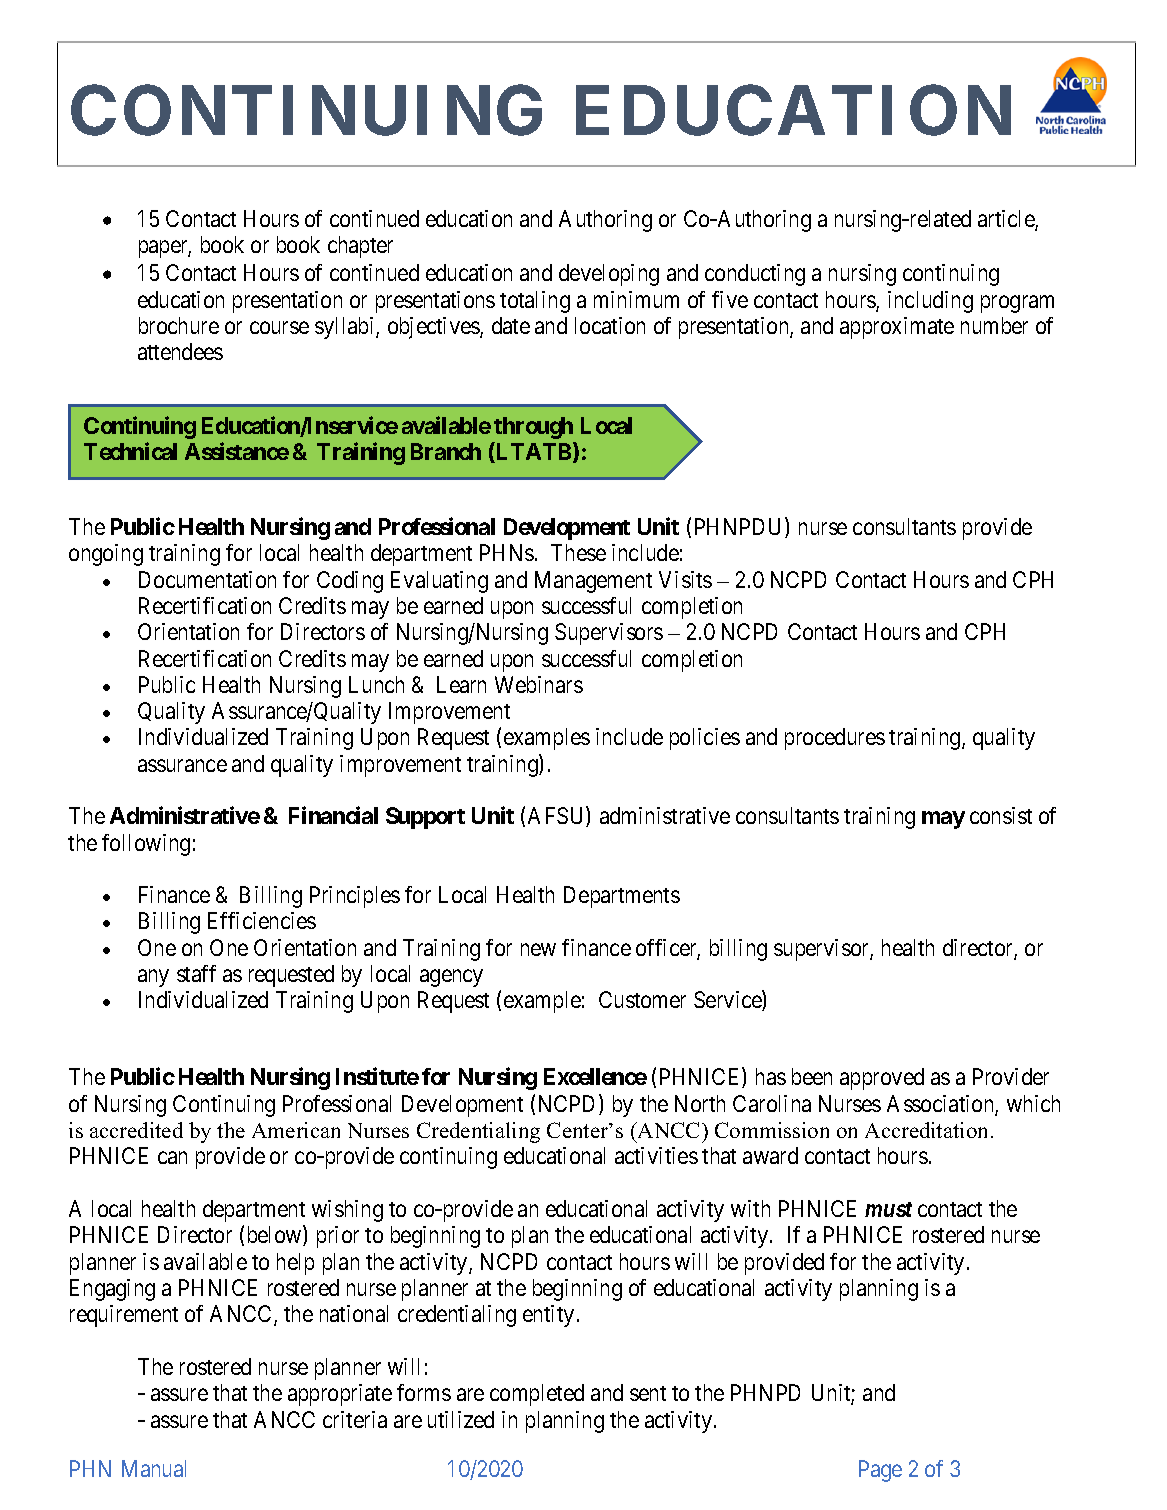 The image size is (1167, 1510). What do you see at coordinates (609, 275) in the document?
I see `developing` at bounding box center [609, 275].
